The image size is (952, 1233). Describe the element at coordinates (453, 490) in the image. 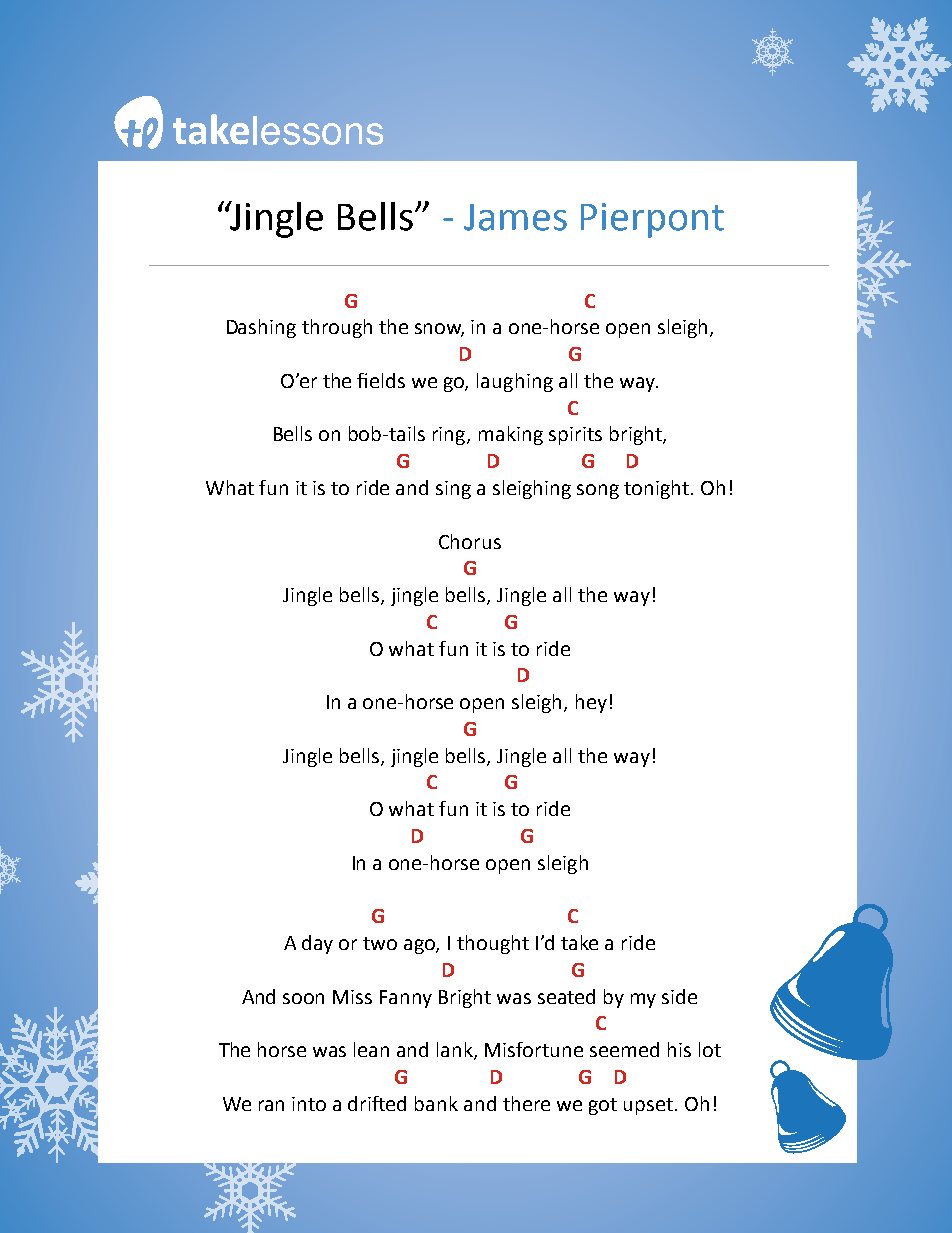

I see `sing` at that location.
